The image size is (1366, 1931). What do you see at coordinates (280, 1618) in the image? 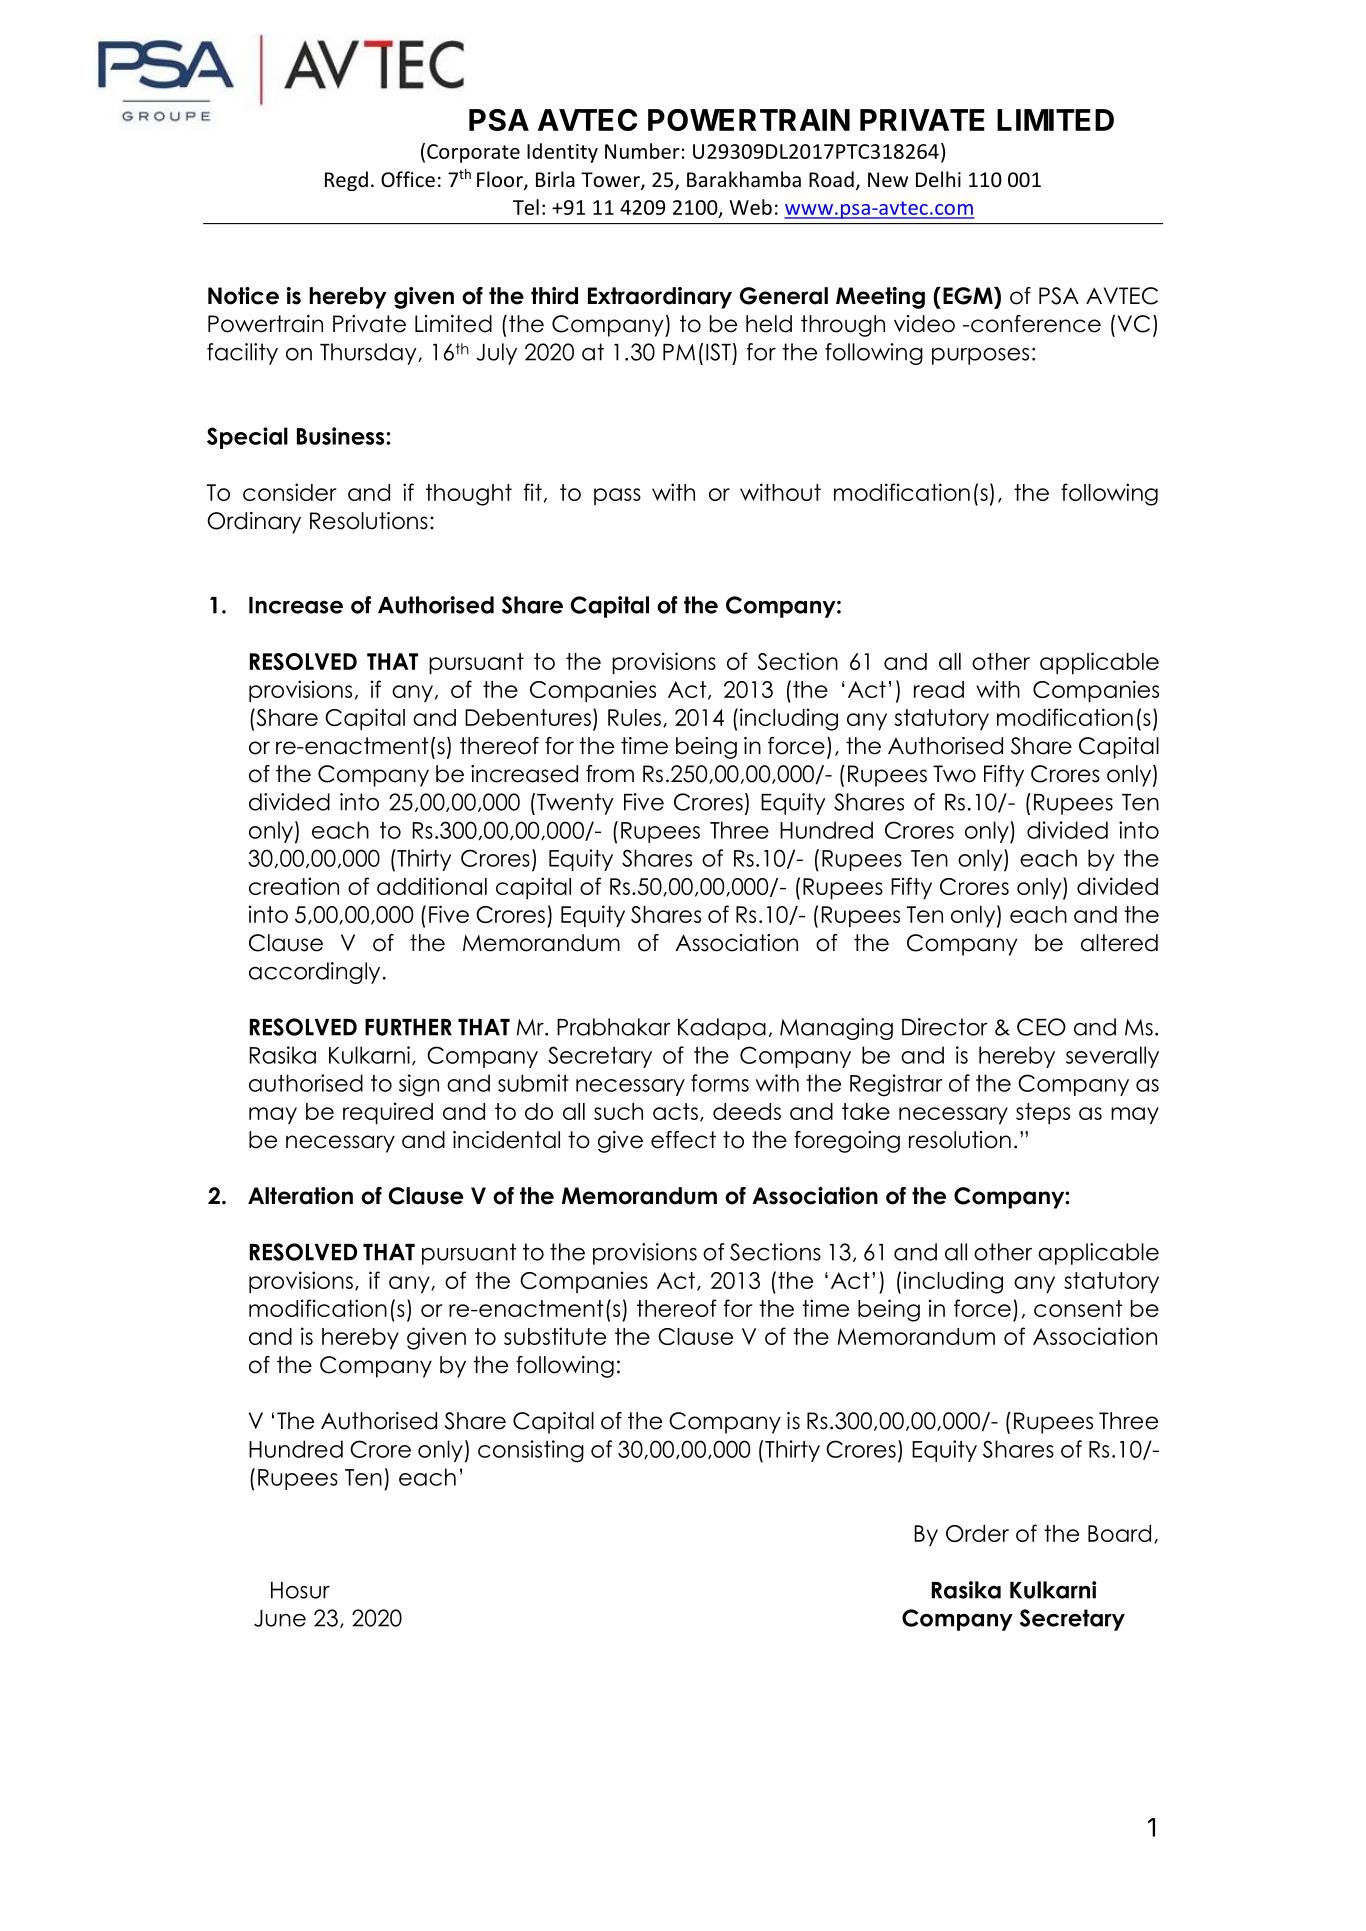
I see `June` at bounding box center [280, 1618].
